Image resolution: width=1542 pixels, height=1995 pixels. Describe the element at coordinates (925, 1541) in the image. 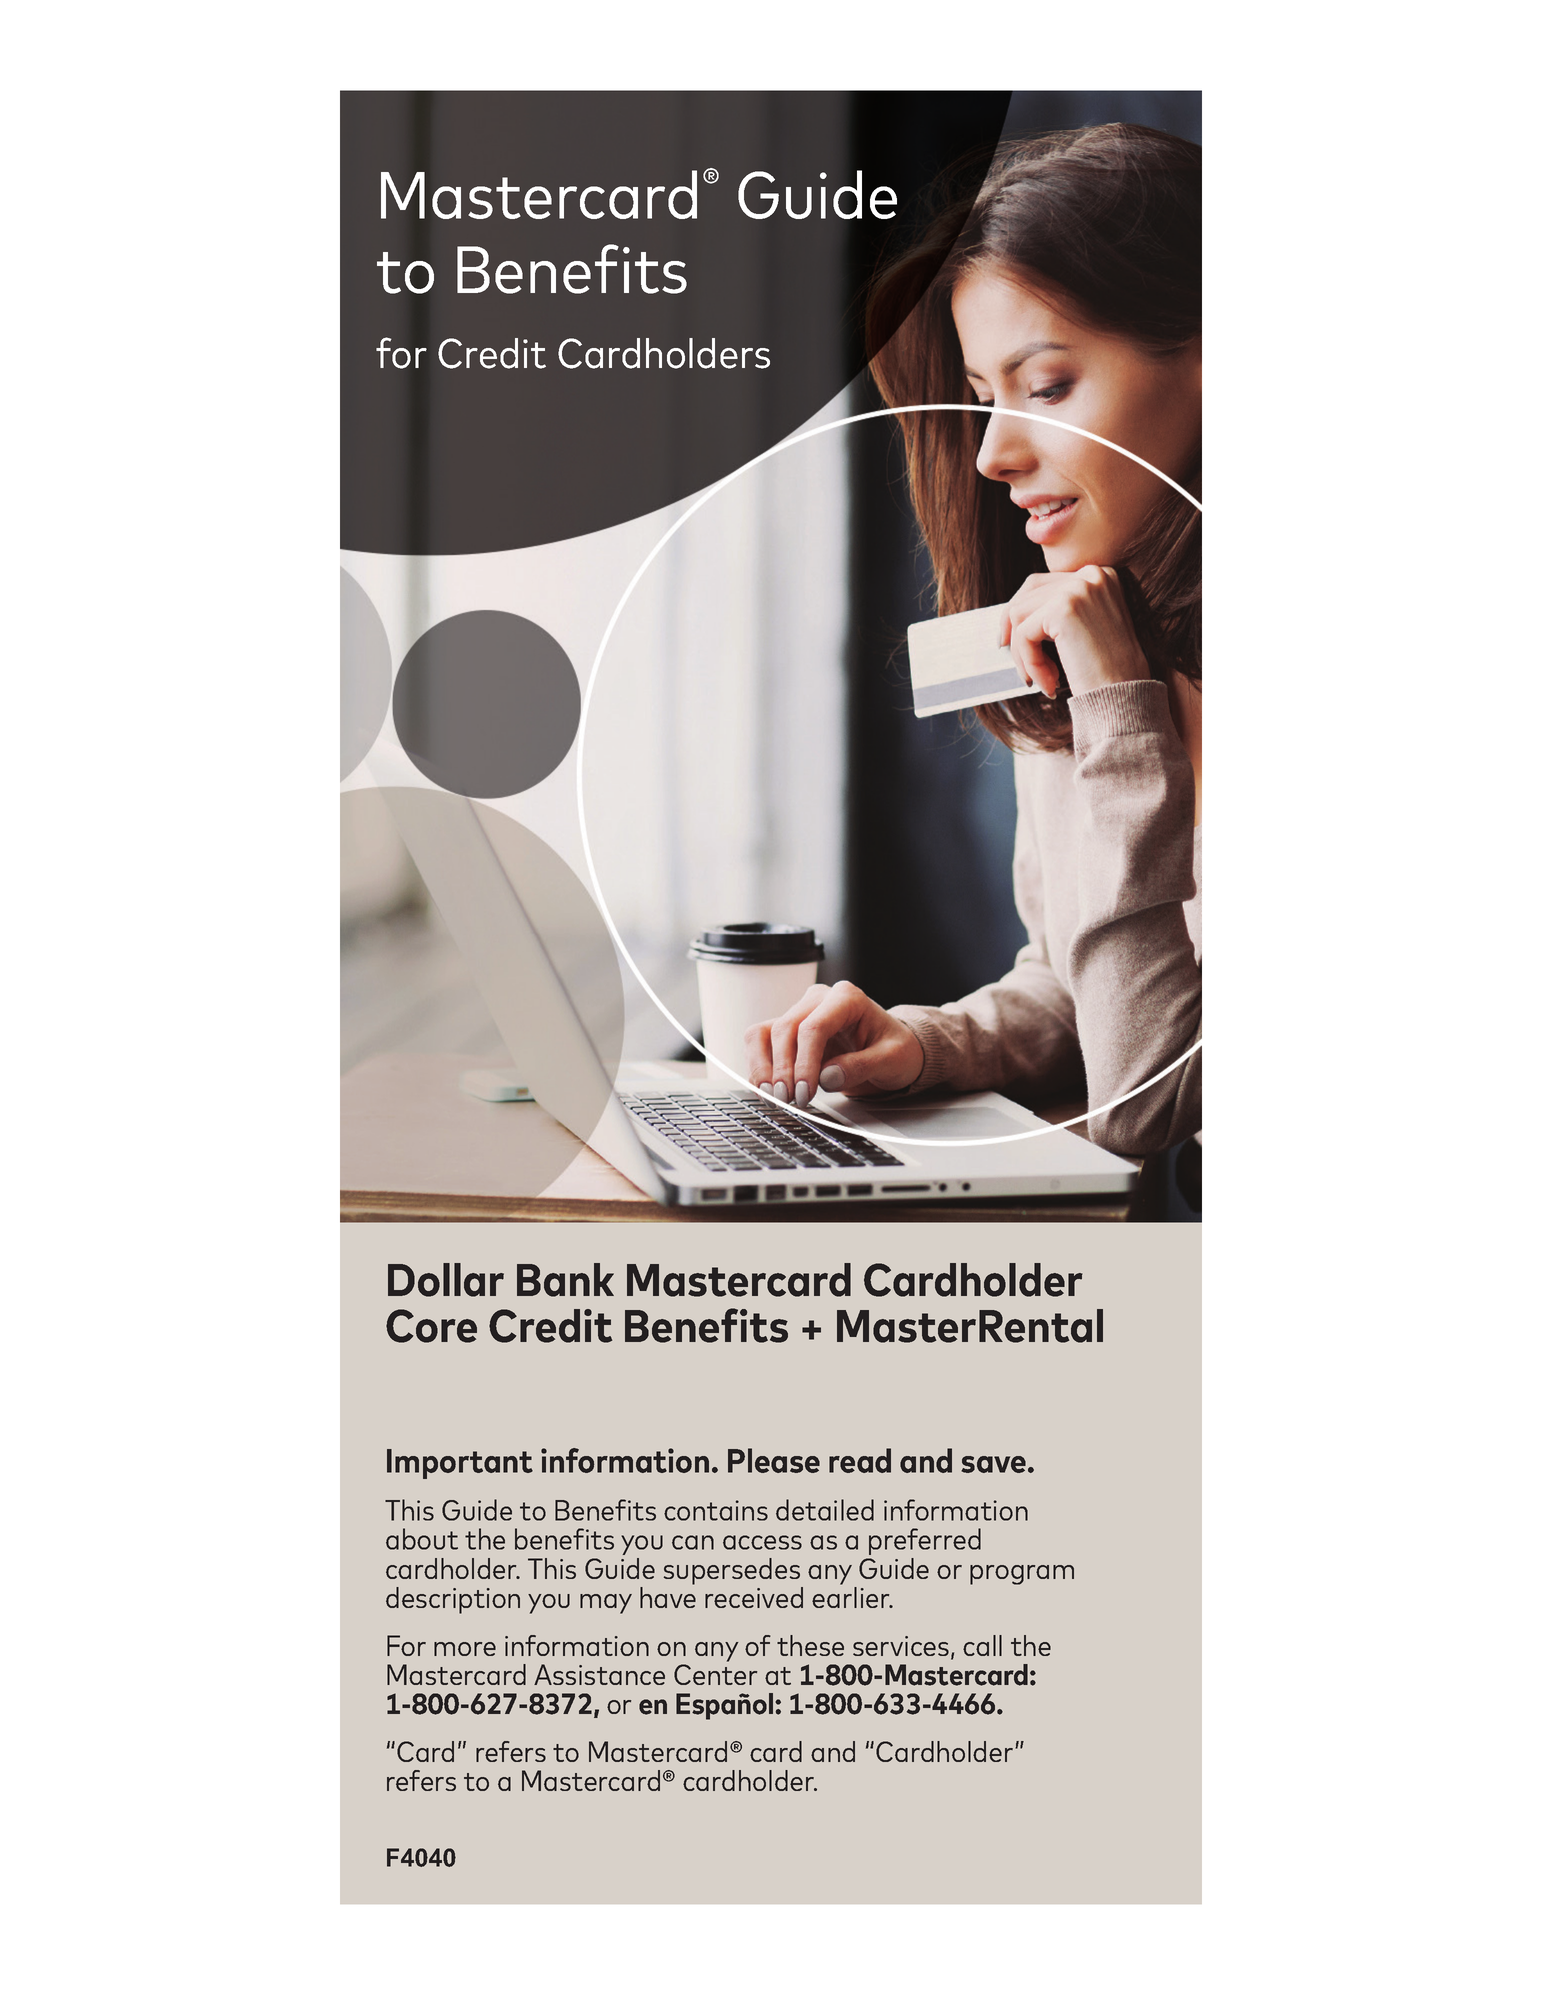

I see `preferred` at that location.
